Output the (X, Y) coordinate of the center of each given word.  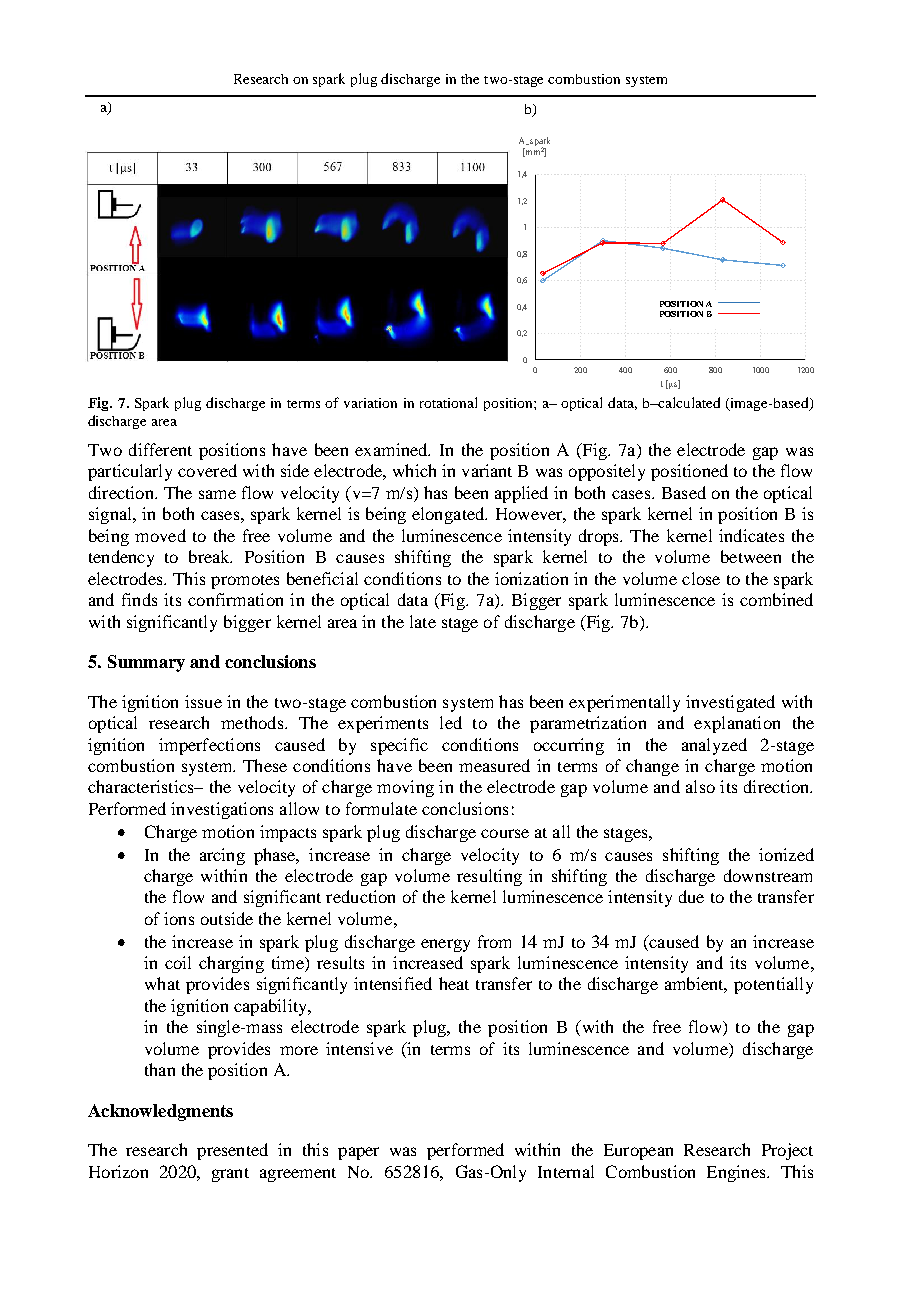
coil (178, 962)
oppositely (607, 472)
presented (232, 1151)
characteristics (142, 786)
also (700, 786)
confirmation (235, 599)
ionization (531, 578)
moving (405, 788)
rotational (448, 402)
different (160, 449)
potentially (773, 985)
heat (454, 983)
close (701, 578)
